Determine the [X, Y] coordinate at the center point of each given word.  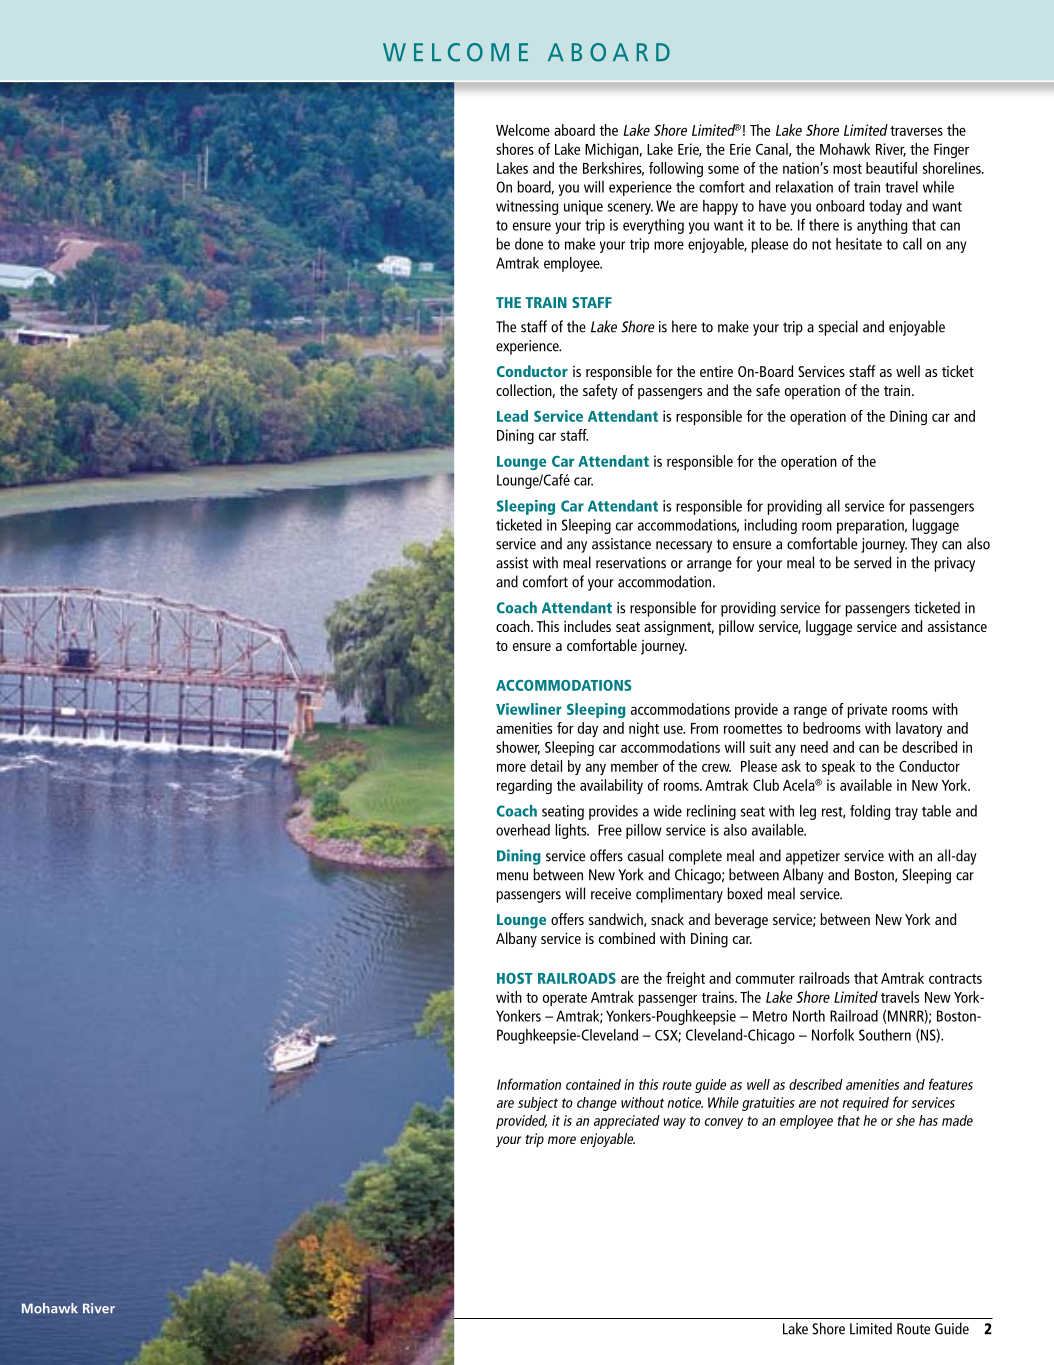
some [723, 169]
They [924, 545]
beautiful [891, 168]
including [770, 526]
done [529, 244]
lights [572, 831]
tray [906, 813]
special [838, 328]
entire [716, 371]
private [867, 710]
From [704, 728]
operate [565, 999]
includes [587, 626]
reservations [631, 563]
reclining [711, 812]
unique [583, 207]
